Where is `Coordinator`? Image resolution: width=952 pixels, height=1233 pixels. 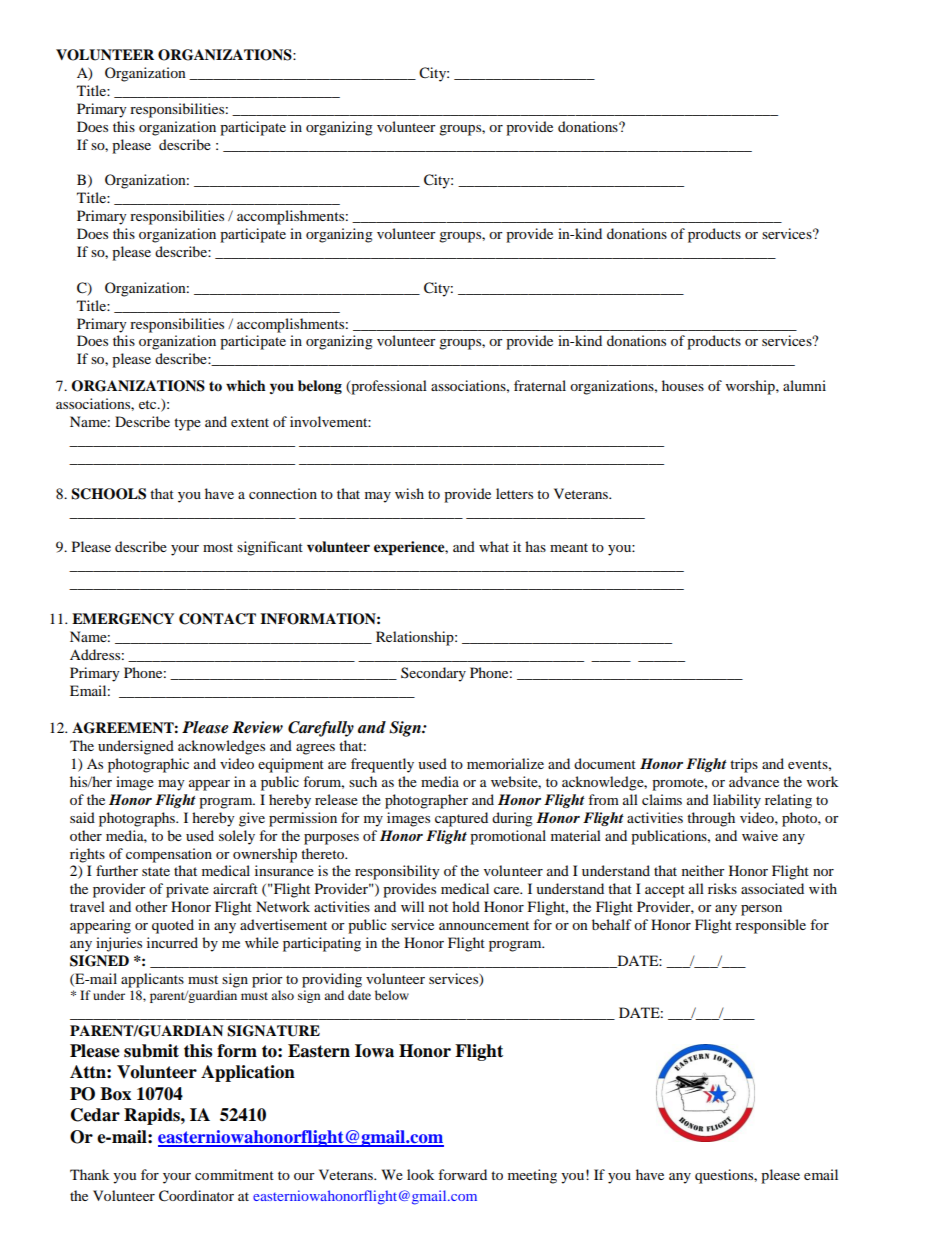 Coordinator is located at coordinates (196, 1196).
